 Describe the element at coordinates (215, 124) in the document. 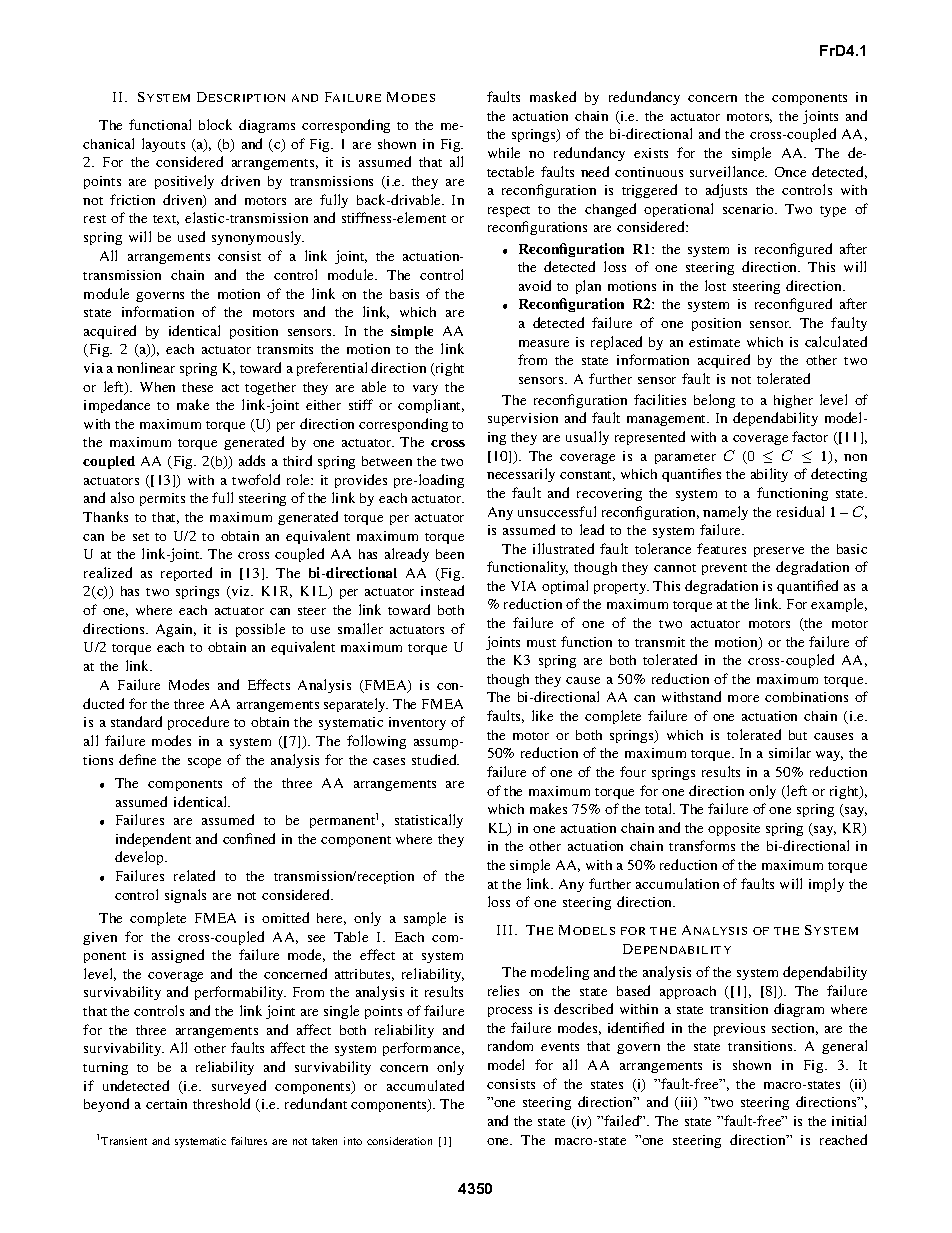

I see `block` at that location.
